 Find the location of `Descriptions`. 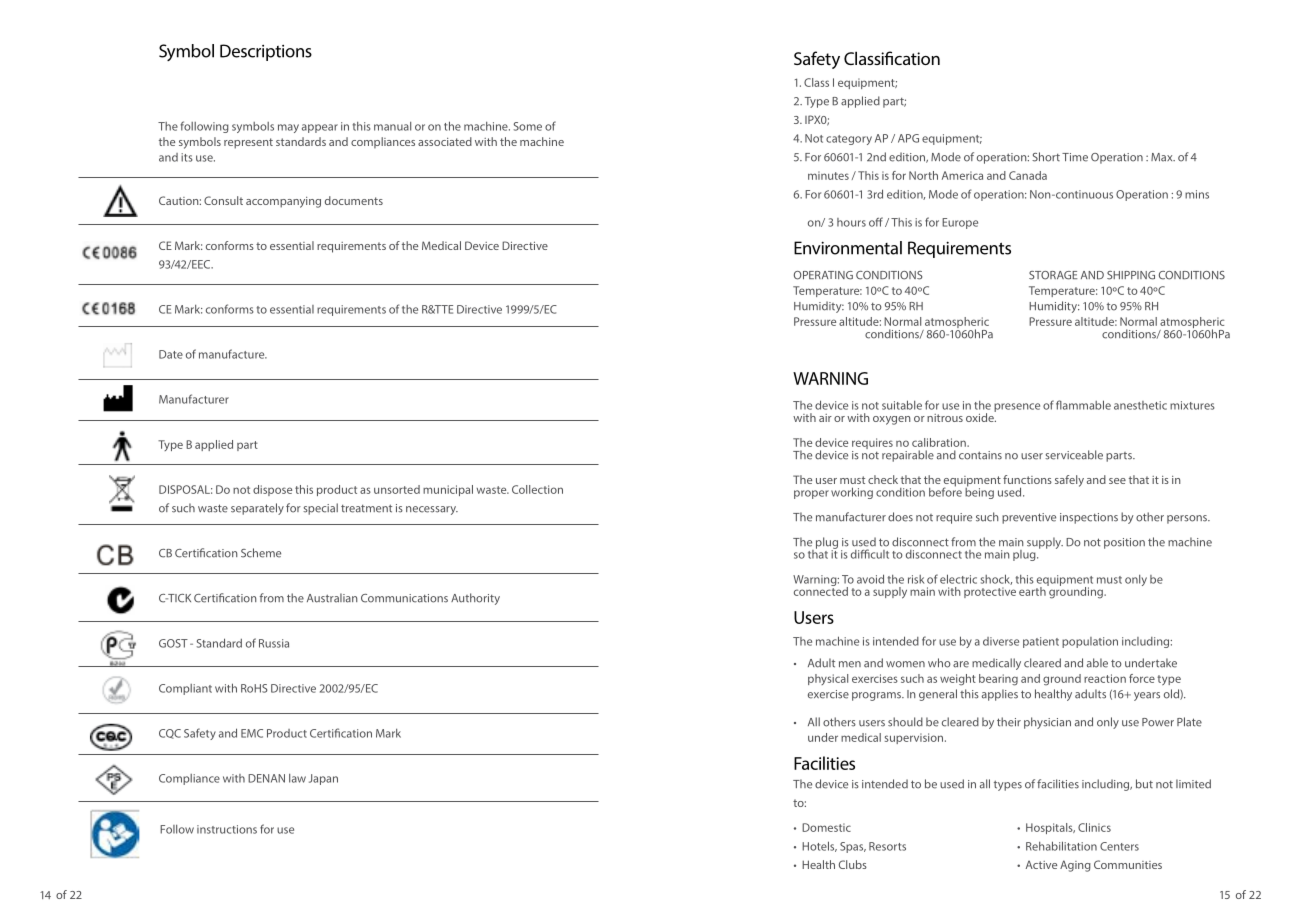

Descriptions is located at coordinates (266, 52).
